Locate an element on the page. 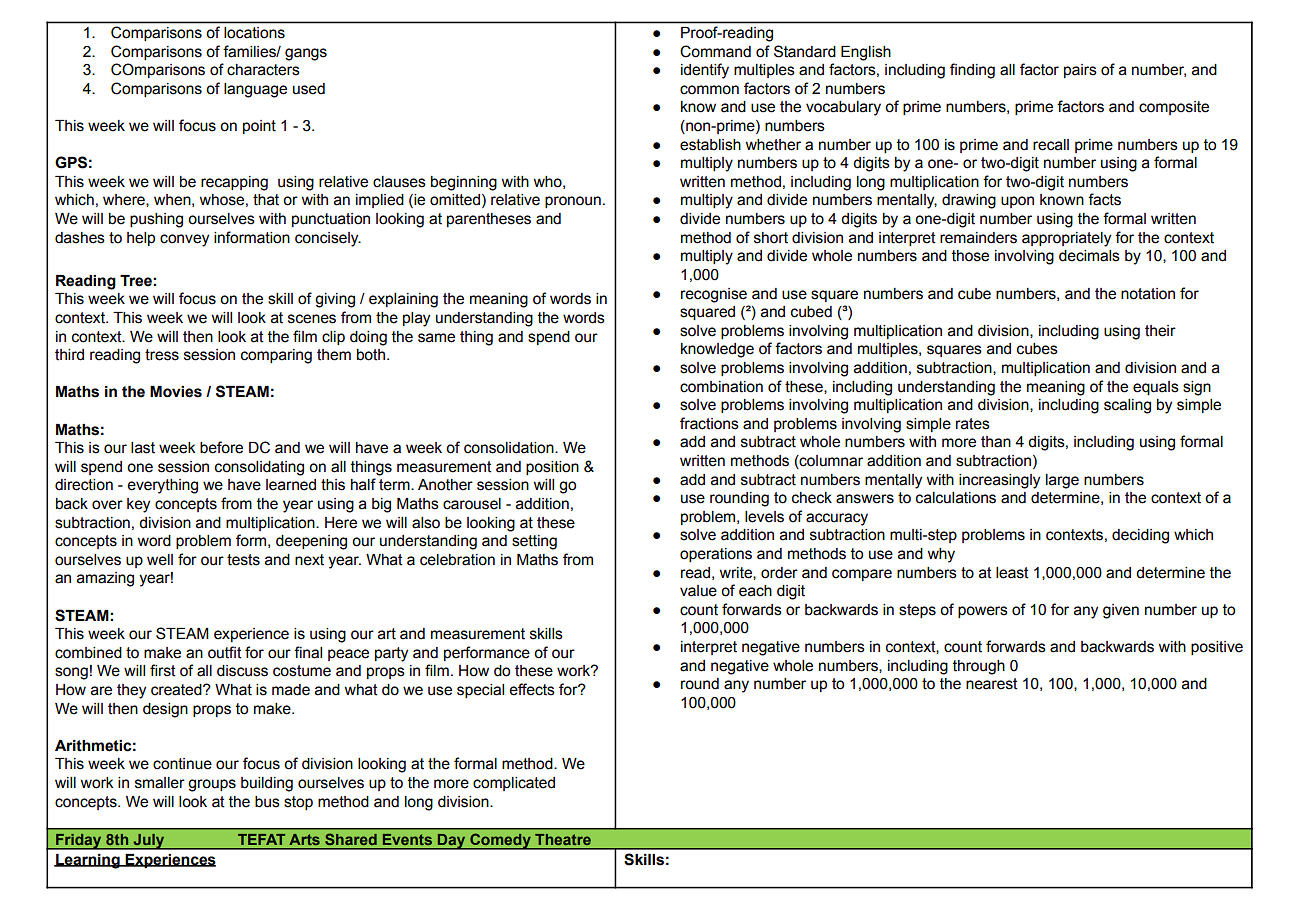  given is located at coordinates (1121, 611).
